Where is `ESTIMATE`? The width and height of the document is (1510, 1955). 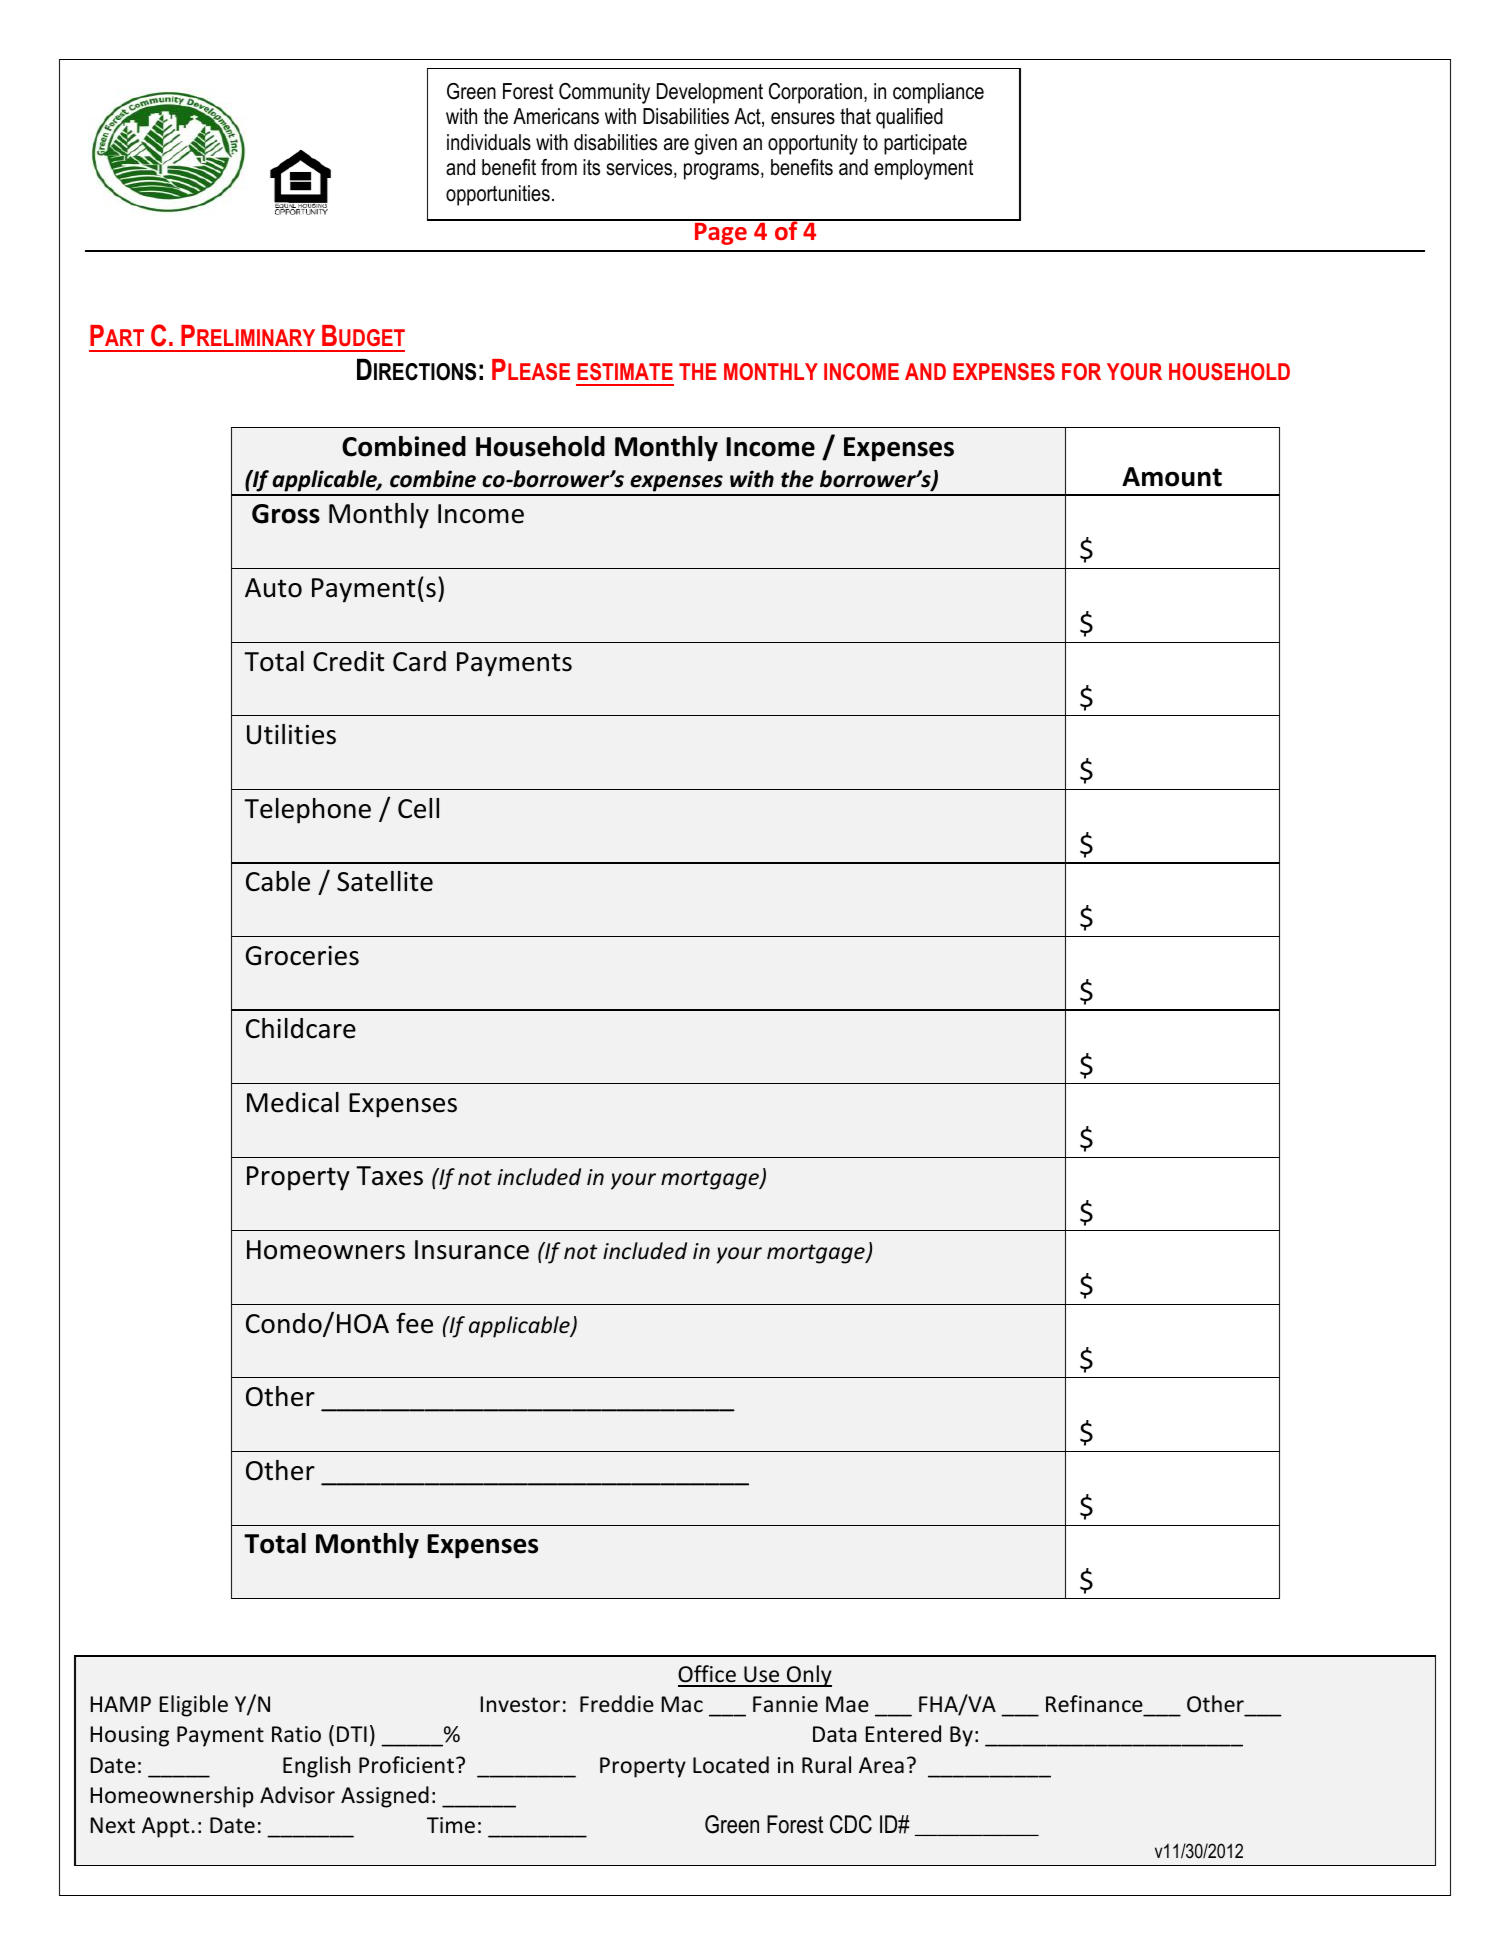 ESTIMATE is located at coordinates (625, 371).
